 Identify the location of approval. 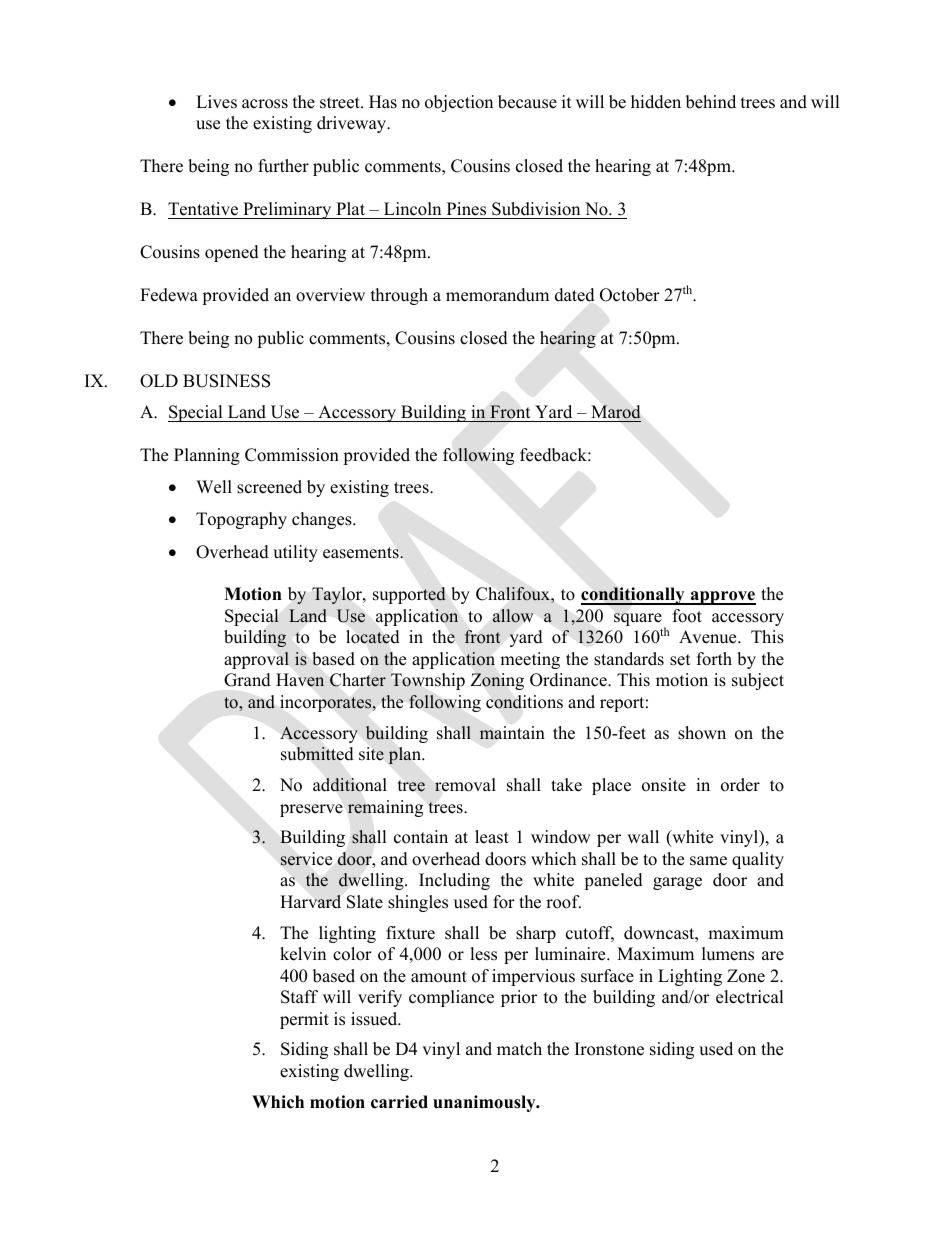
(256, 660).
